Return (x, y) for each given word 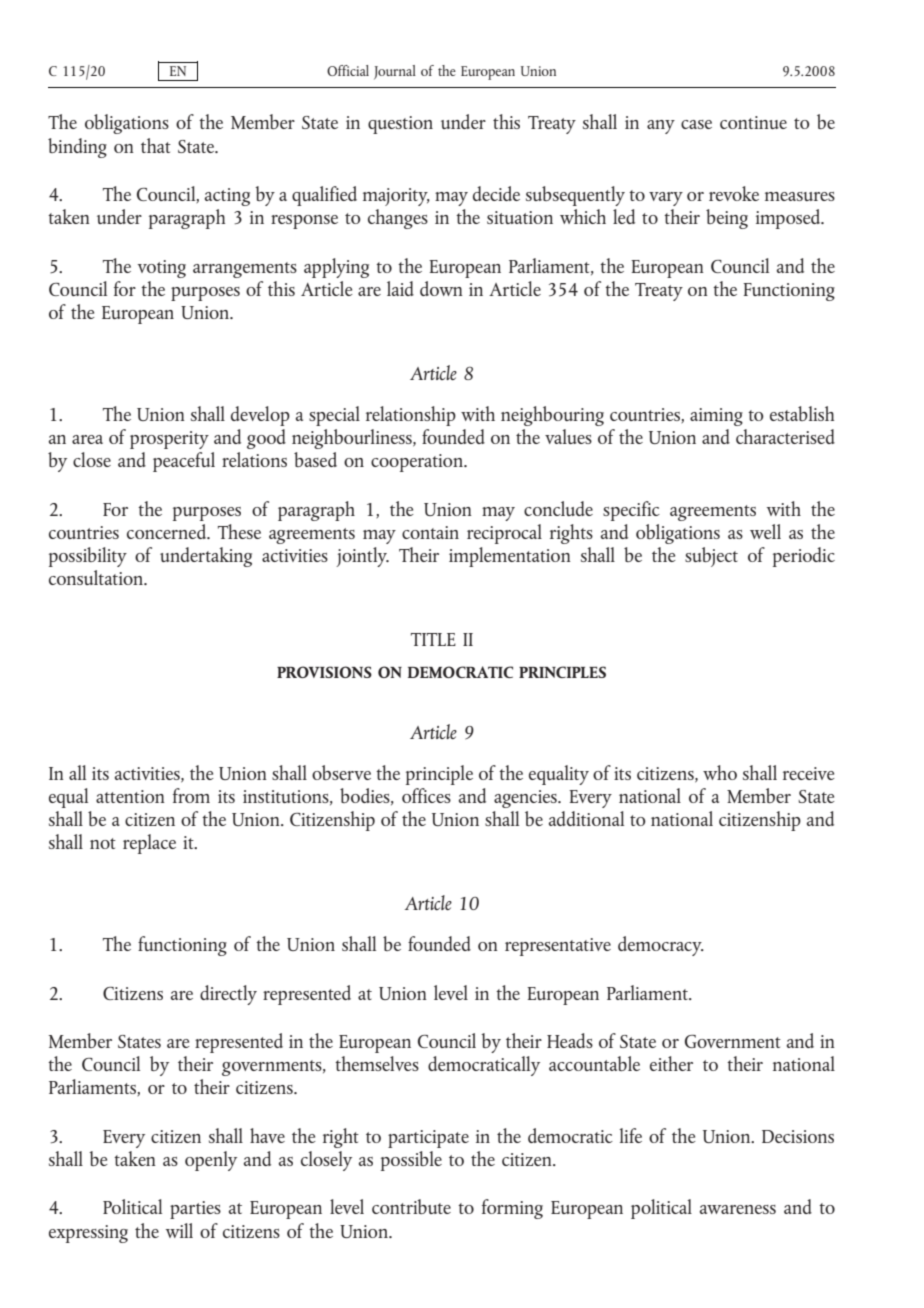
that (156, 145)
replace (149, 844)
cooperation (418, 463)
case (696, 124)
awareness (738, 1209)
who (720, 772)
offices (426, 795)
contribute (411, 1206)
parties (195, 1210)
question (400, 125)
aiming (716, 417)
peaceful (184, 462)
